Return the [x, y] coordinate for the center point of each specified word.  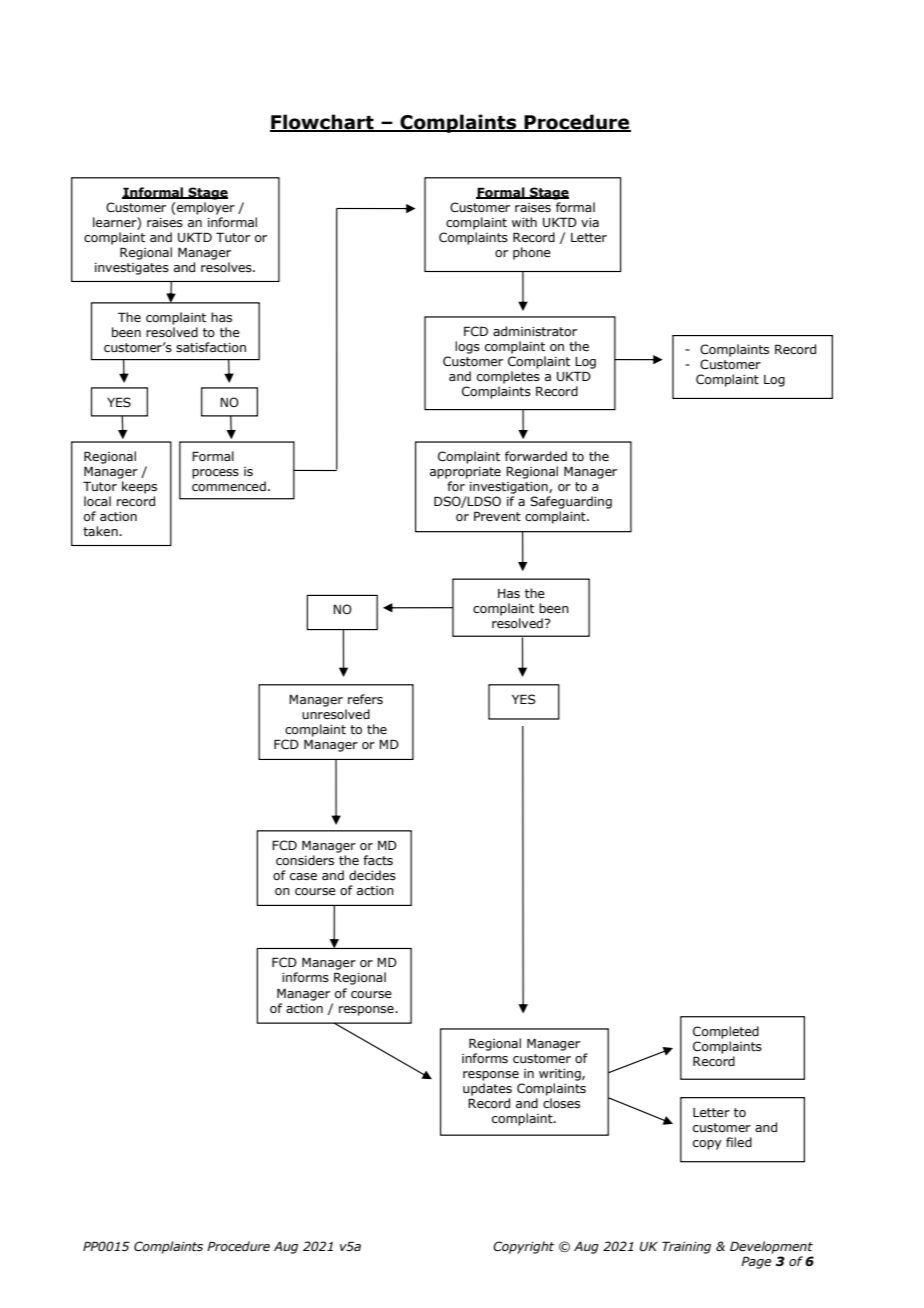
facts [378, 860]
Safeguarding [571, 502]
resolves [227, 267]
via [590, 222]
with [524, 222]
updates [487, 1089]
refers [365, 699]
